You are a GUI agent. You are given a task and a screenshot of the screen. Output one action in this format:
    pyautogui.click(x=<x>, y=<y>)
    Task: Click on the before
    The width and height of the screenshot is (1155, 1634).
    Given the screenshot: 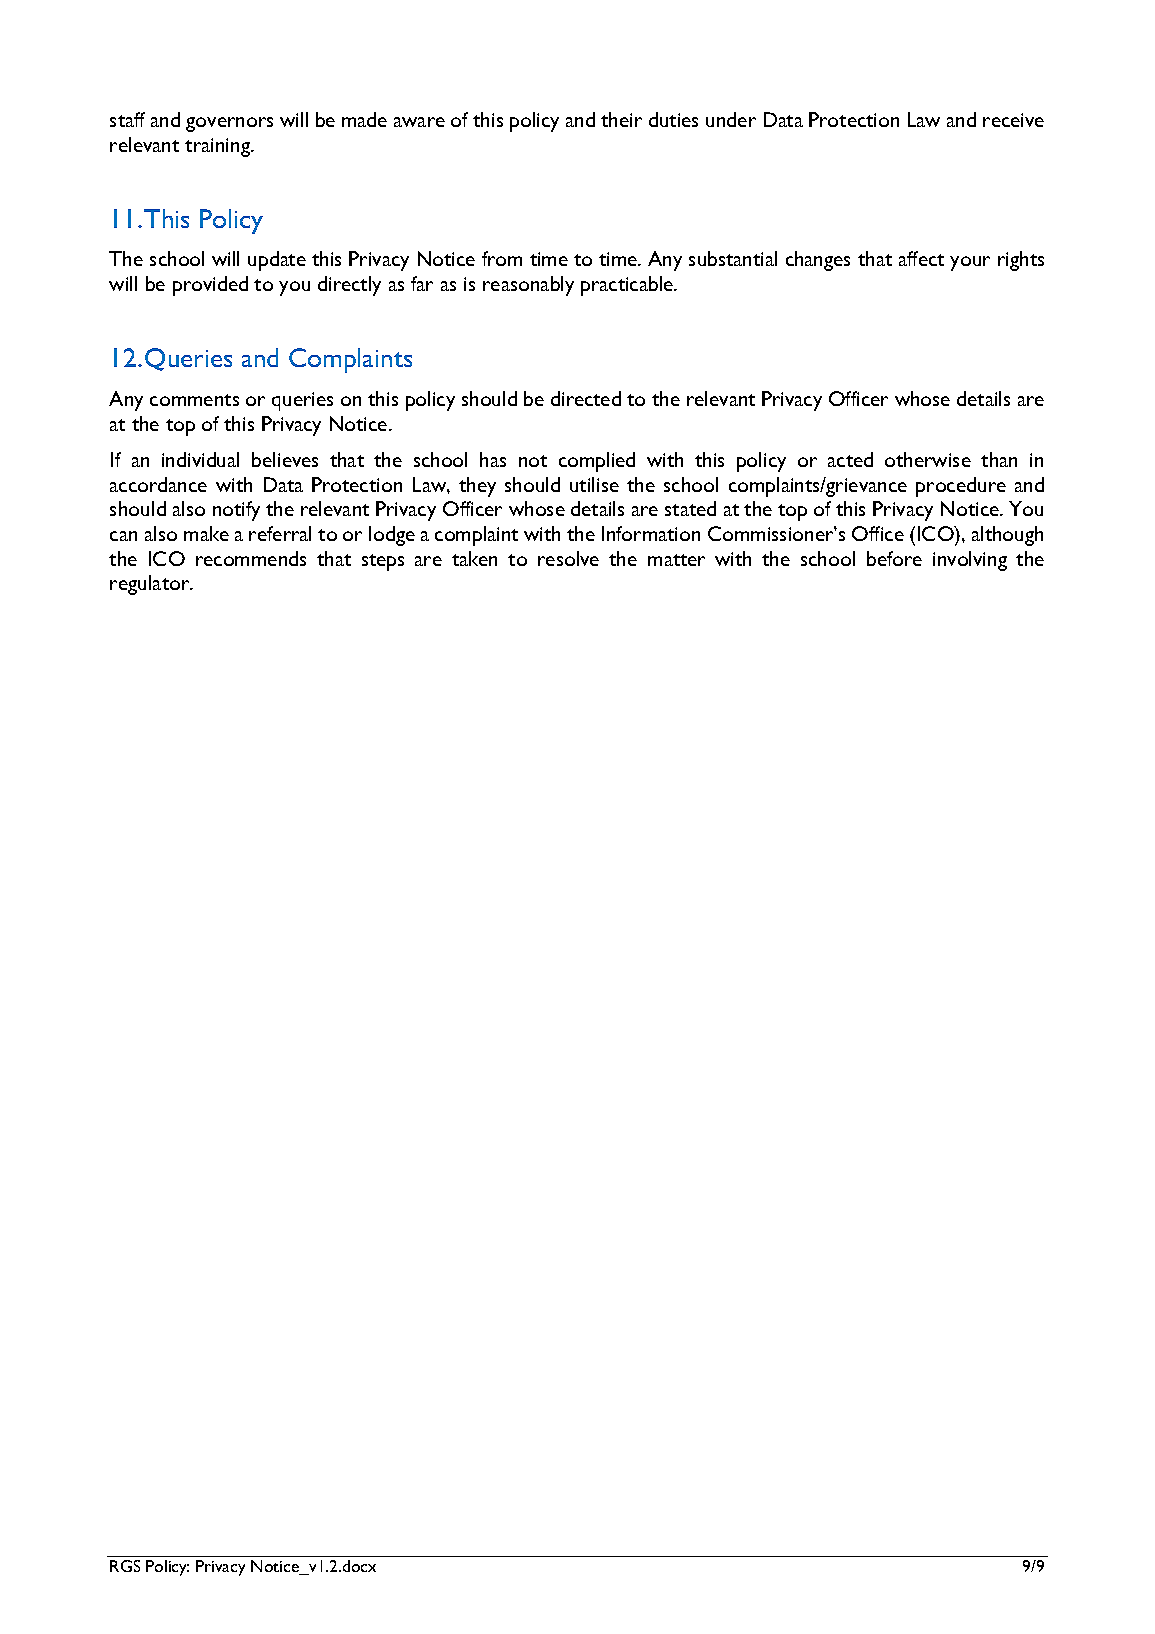 What is the action you would take?
    pyautogui.click(x=894, y=558)
